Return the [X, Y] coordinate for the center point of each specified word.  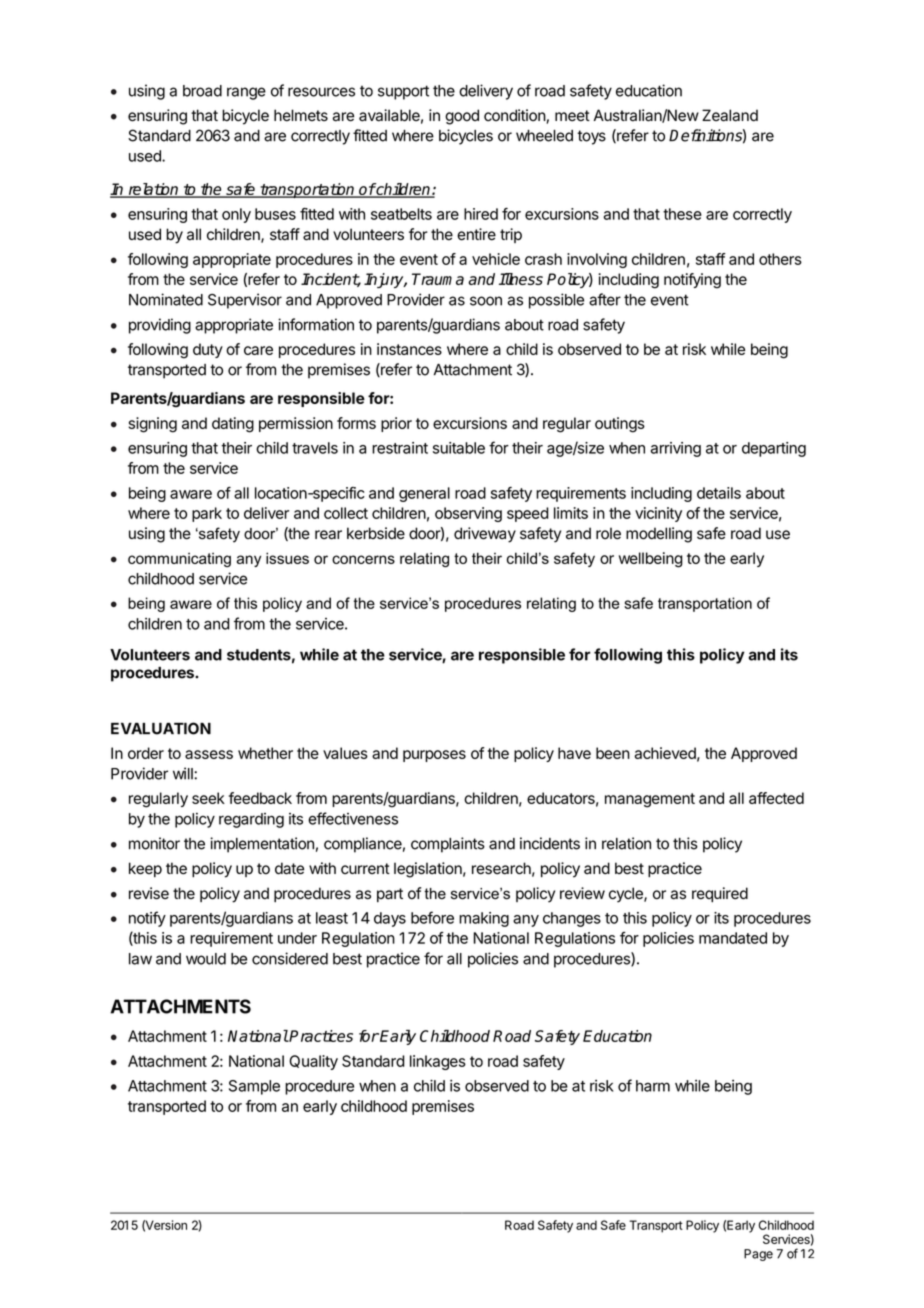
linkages [438, 1062]
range [246, 93]
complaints [448, 845]
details [719, 493]
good [462, 117]
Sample [254, 1087]
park [207, 514]
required [720, 894]
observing [468, 514]
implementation [262, 845]
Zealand [730, 115]
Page [758, 1255]
